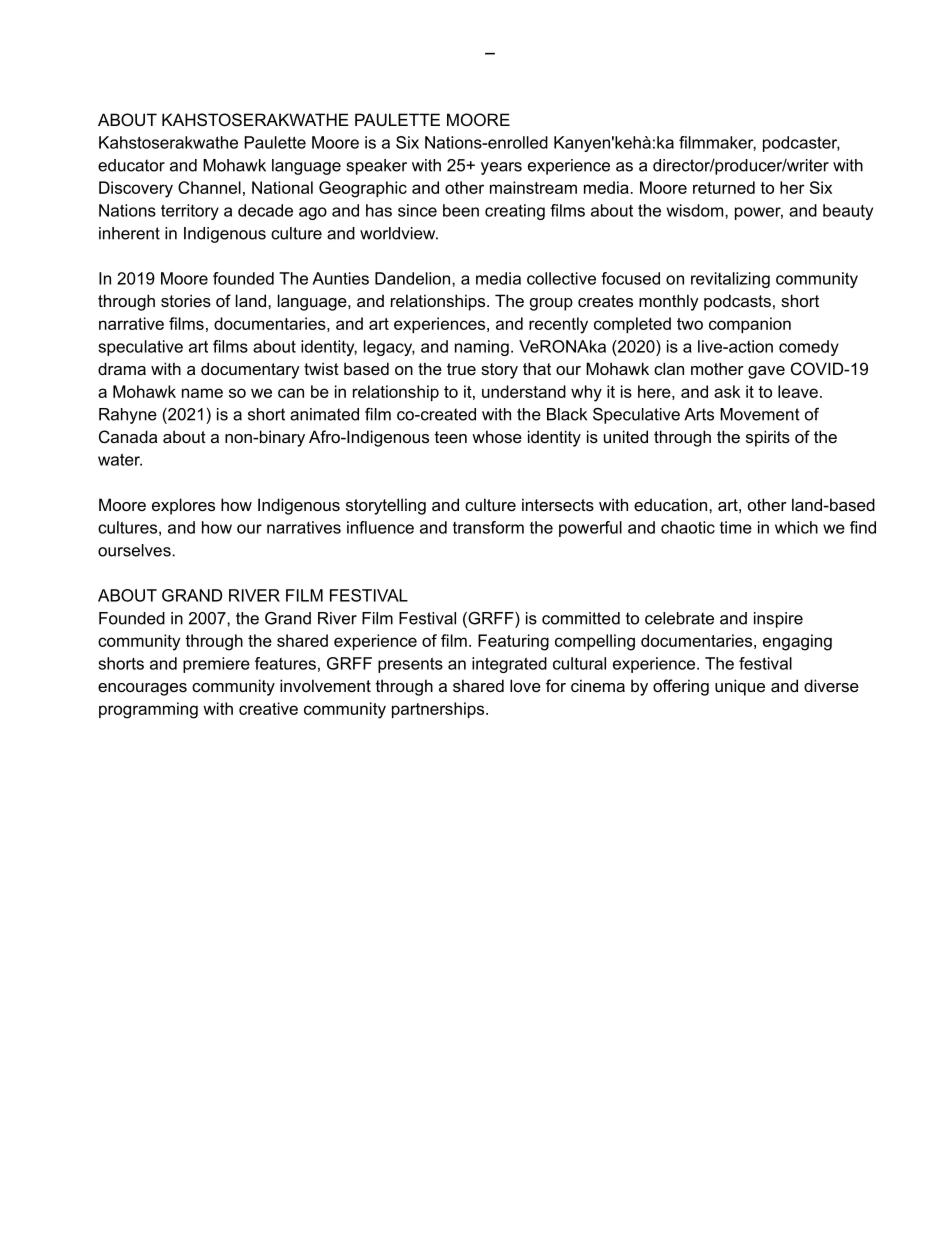  What do you see at coordinates (801, 144) in the screenshot?
I see `podcaster` at bounding box center [801, 144].
